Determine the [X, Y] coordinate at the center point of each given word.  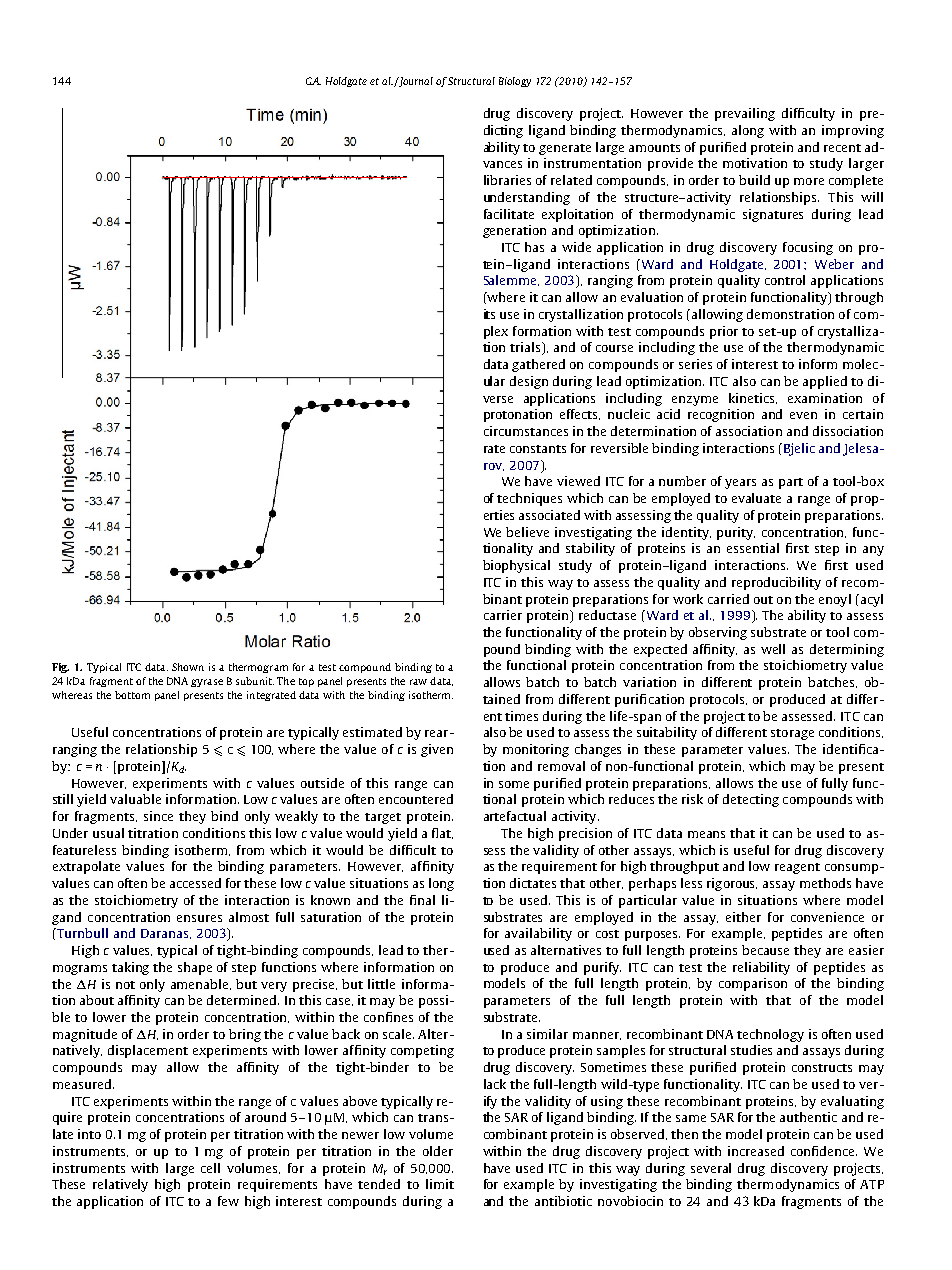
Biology [515, 82]
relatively [120, 1185]
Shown [188, 667]
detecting [751, 800]
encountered [416, 799]
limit [440, 1184]
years [740, 484]
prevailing [745, 114]
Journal [415, 82]
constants [538, 449]
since [158, 816]
